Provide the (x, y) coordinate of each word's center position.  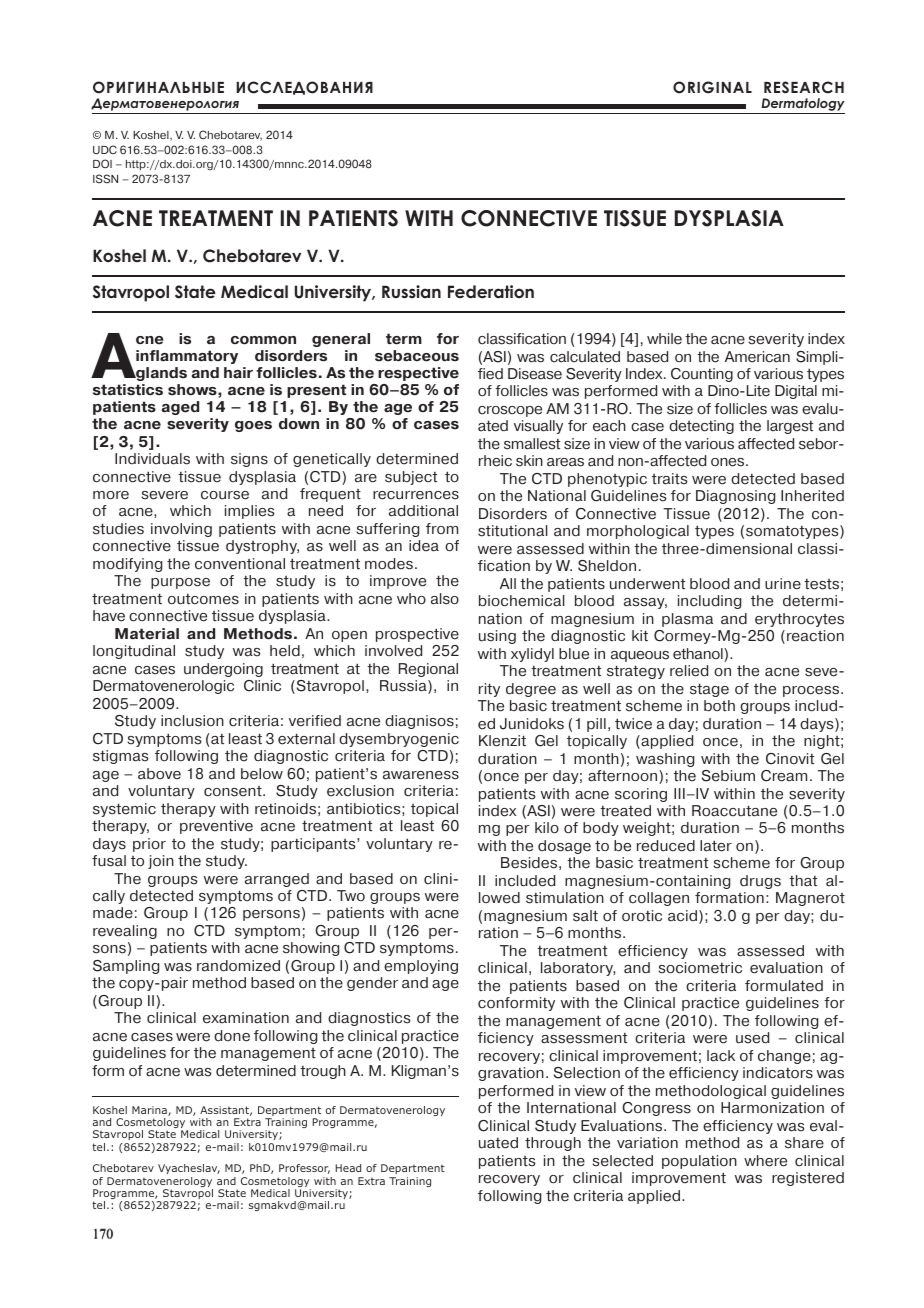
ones (729, 462)
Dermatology (802, 106)
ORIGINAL (712, 87)
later (716, 846)
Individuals (152, 459)
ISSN (105, 179)
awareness (421, 775)
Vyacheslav (189, 1169)
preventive (216, 827)
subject (411, 478)
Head (348, 1168)
